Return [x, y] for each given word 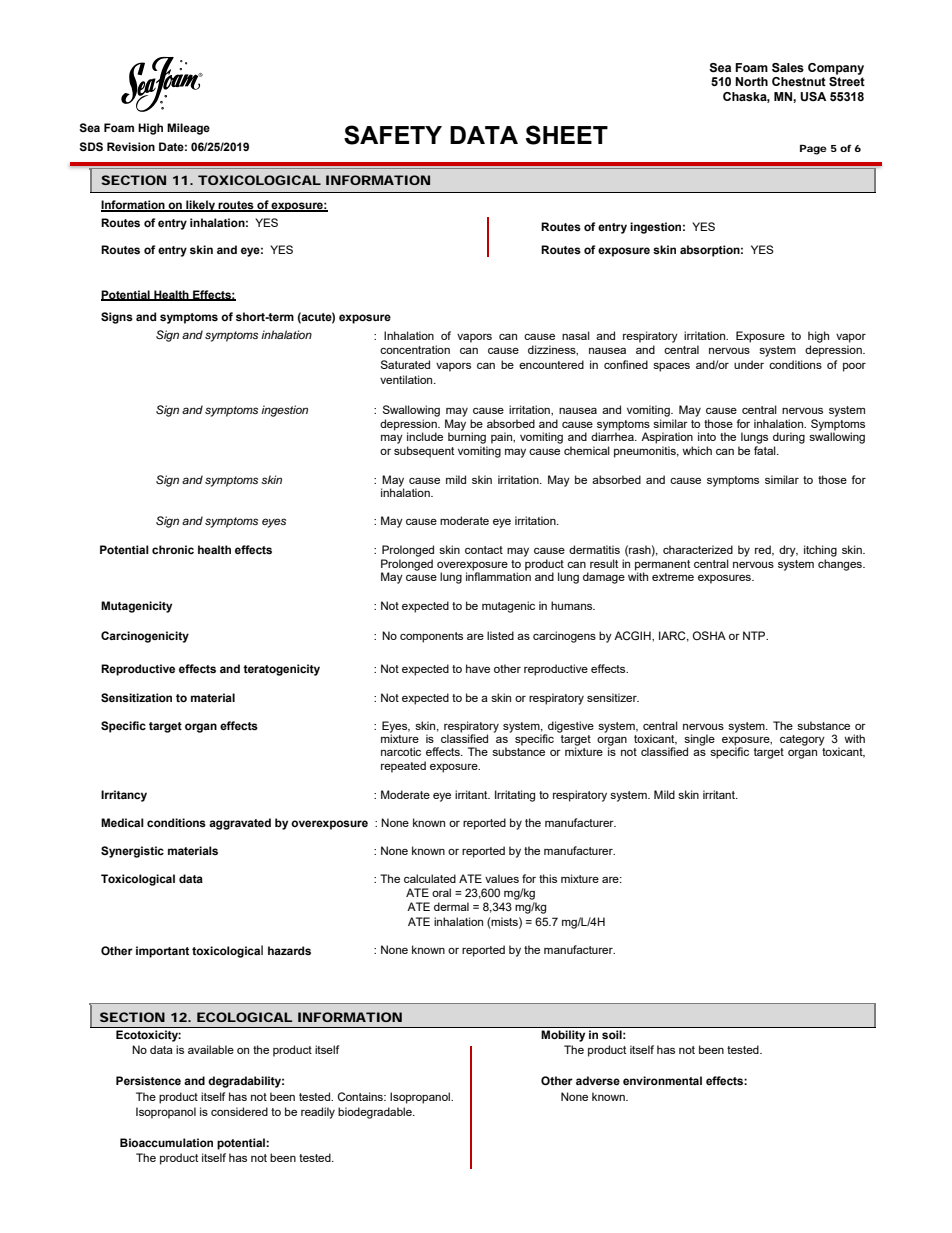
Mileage [188, 129]
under [749, 364]
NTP [755, 635]
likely [201, 206]
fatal [766, 450]
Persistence [148, 1081]
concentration [415, 349]
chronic [173, 549]
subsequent [424, 452]
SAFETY [393, 135]
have [478, 668]
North [751, 81]
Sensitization [136, 698]
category [802, 740]
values [502, 878]
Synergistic [132, 852]
